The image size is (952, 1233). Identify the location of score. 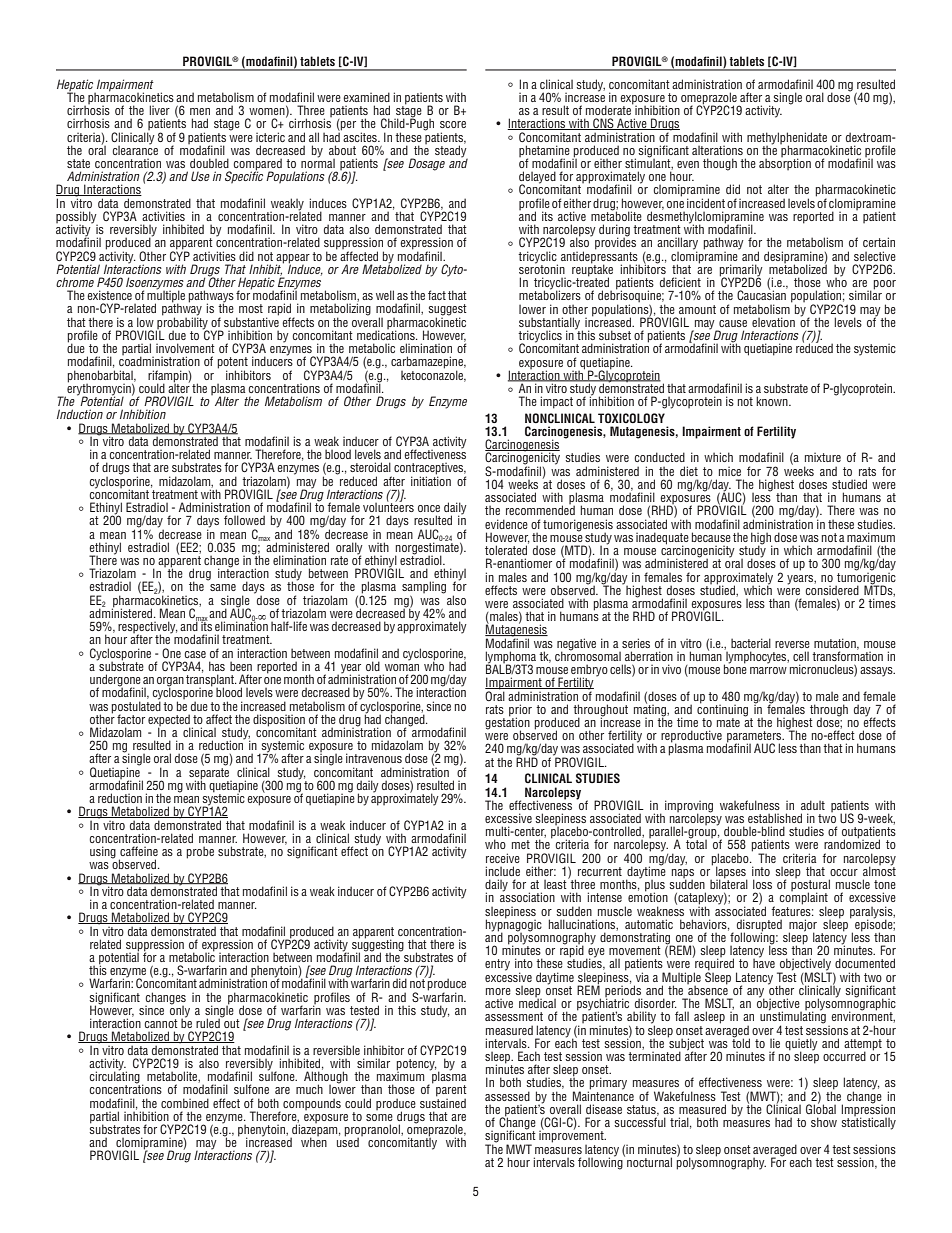
(453, 124).
